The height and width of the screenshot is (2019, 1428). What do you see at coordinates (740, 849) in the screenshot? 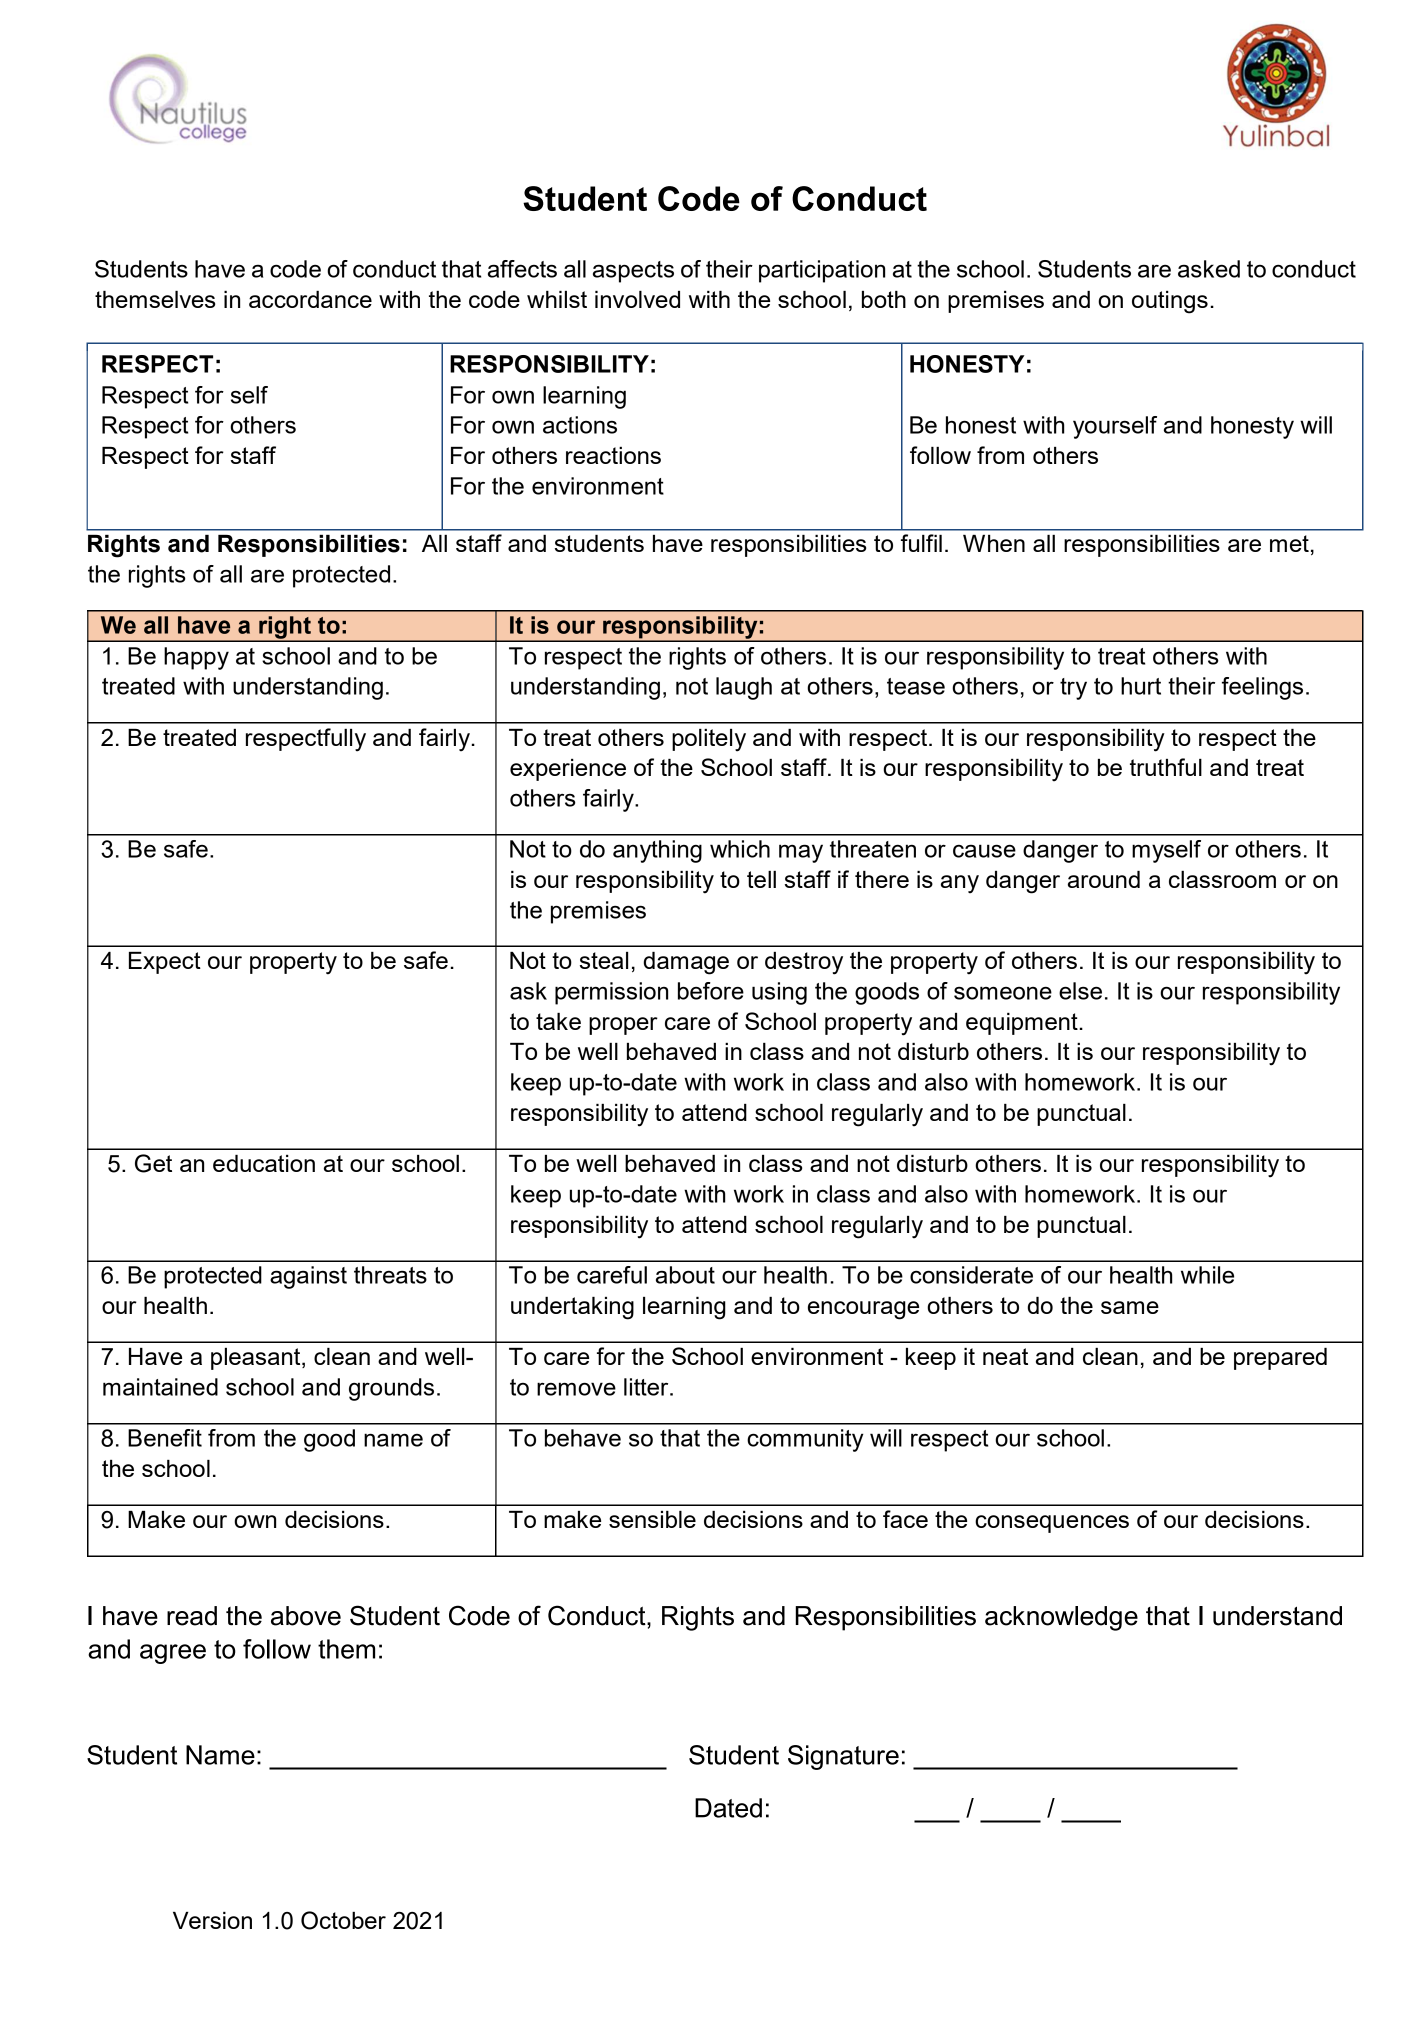
I see `which` at bounding box center [740, 849].
